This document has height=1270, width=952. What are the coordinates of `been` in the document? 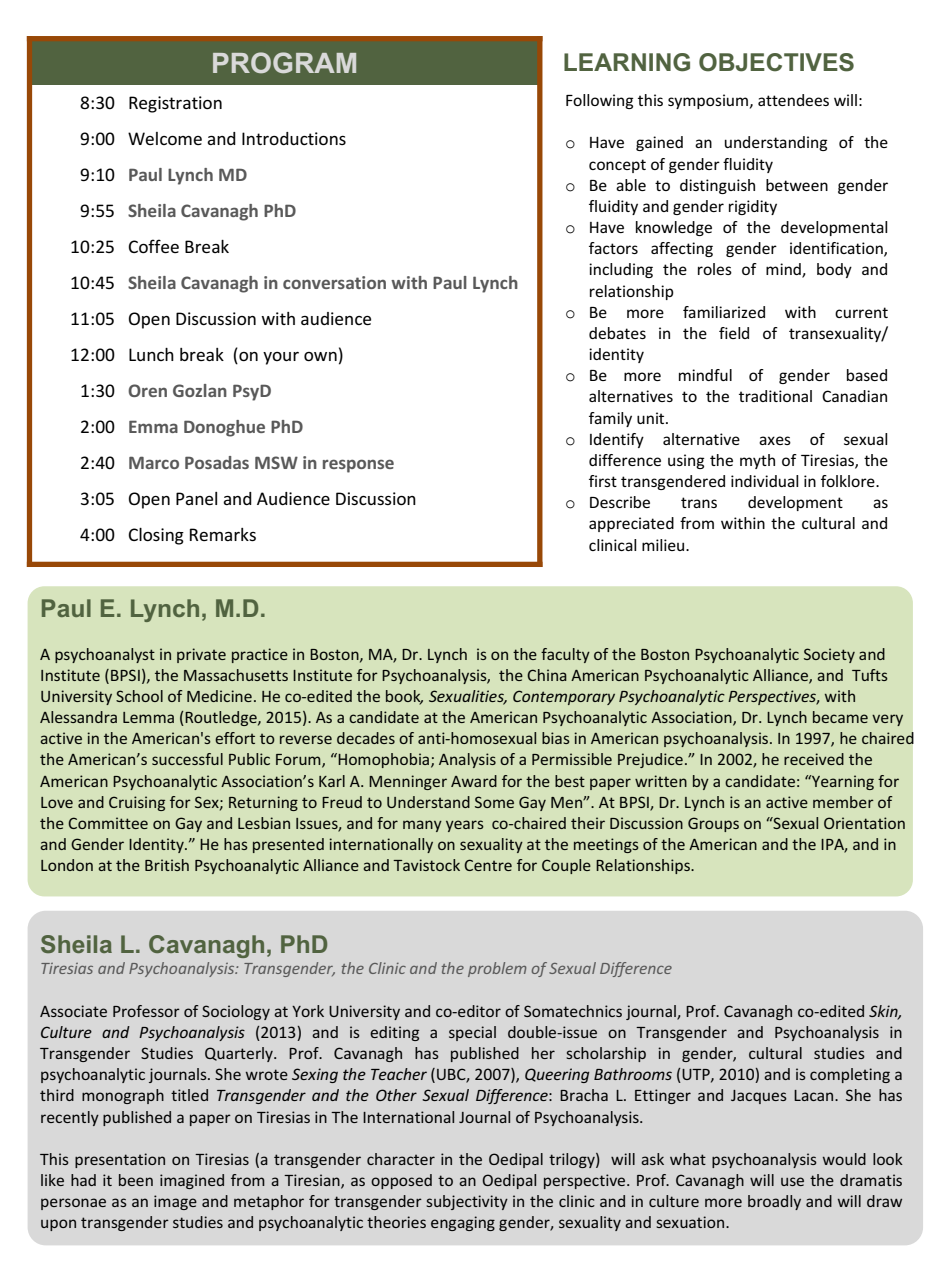 It's located at (136, 1180).
